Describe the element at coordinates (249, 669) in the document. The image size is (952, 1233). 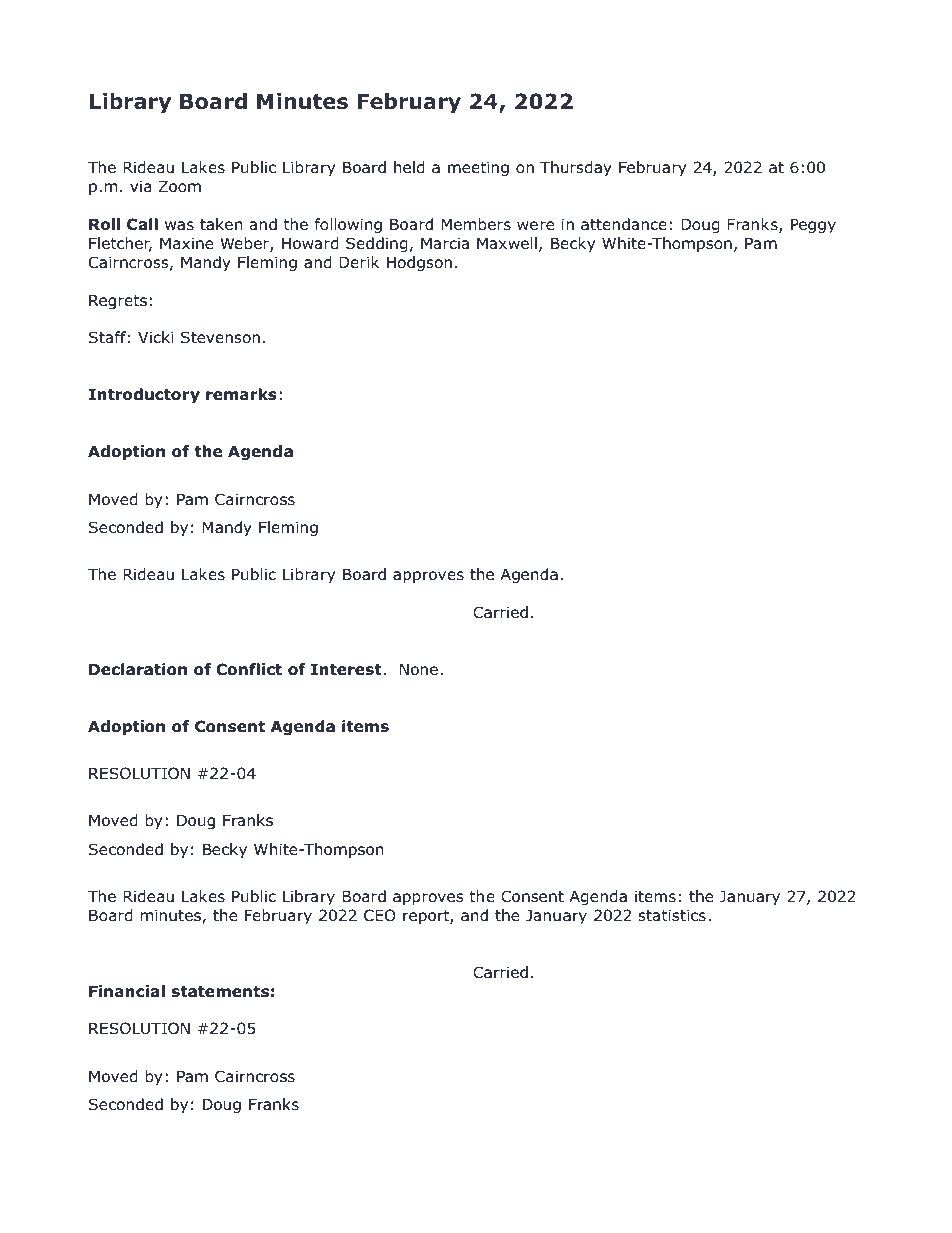
I see `Conflict` at that location.
